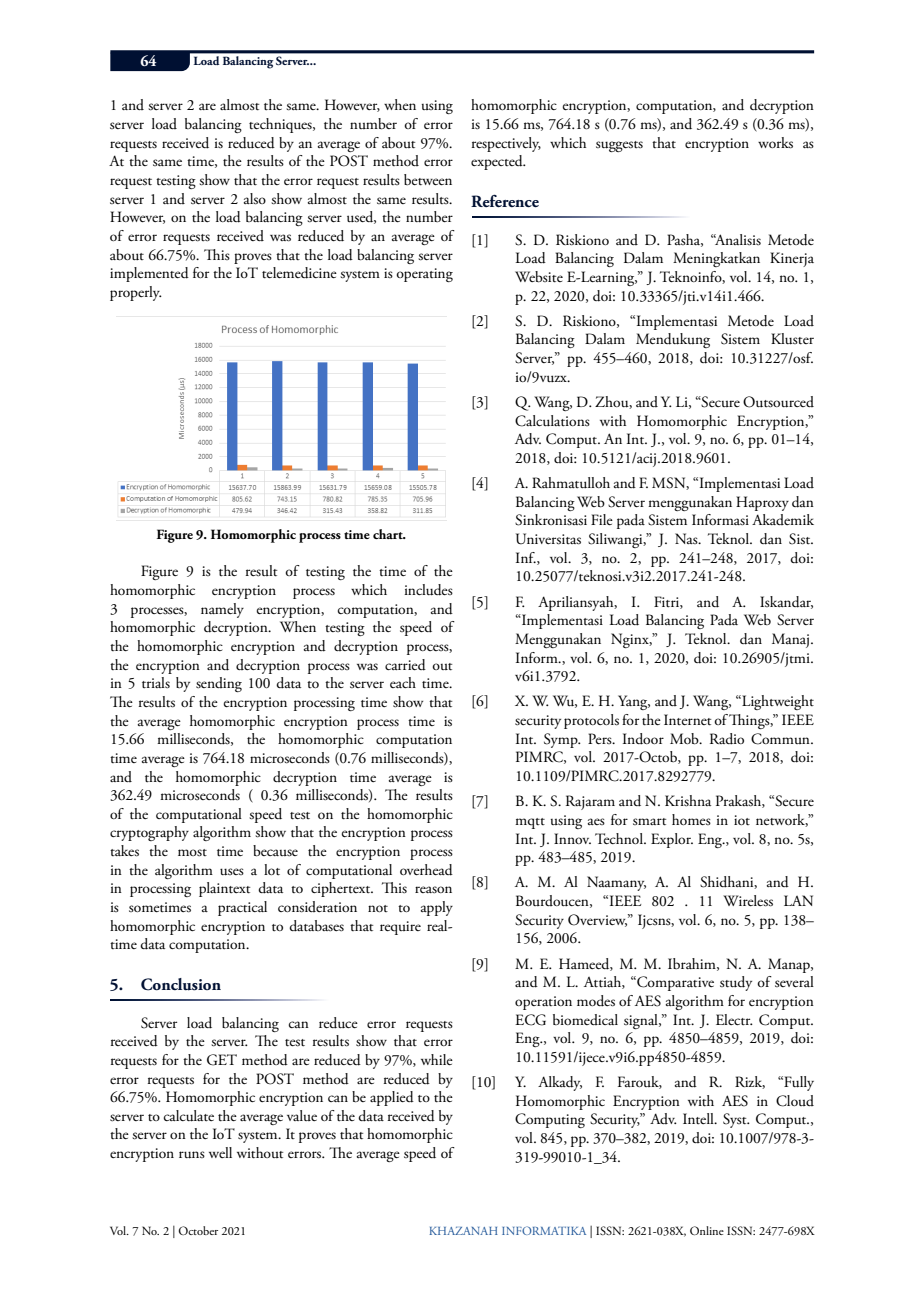 The height and width of the screenshot is (1308, 924). I want to click on also, so click(255, 199).
